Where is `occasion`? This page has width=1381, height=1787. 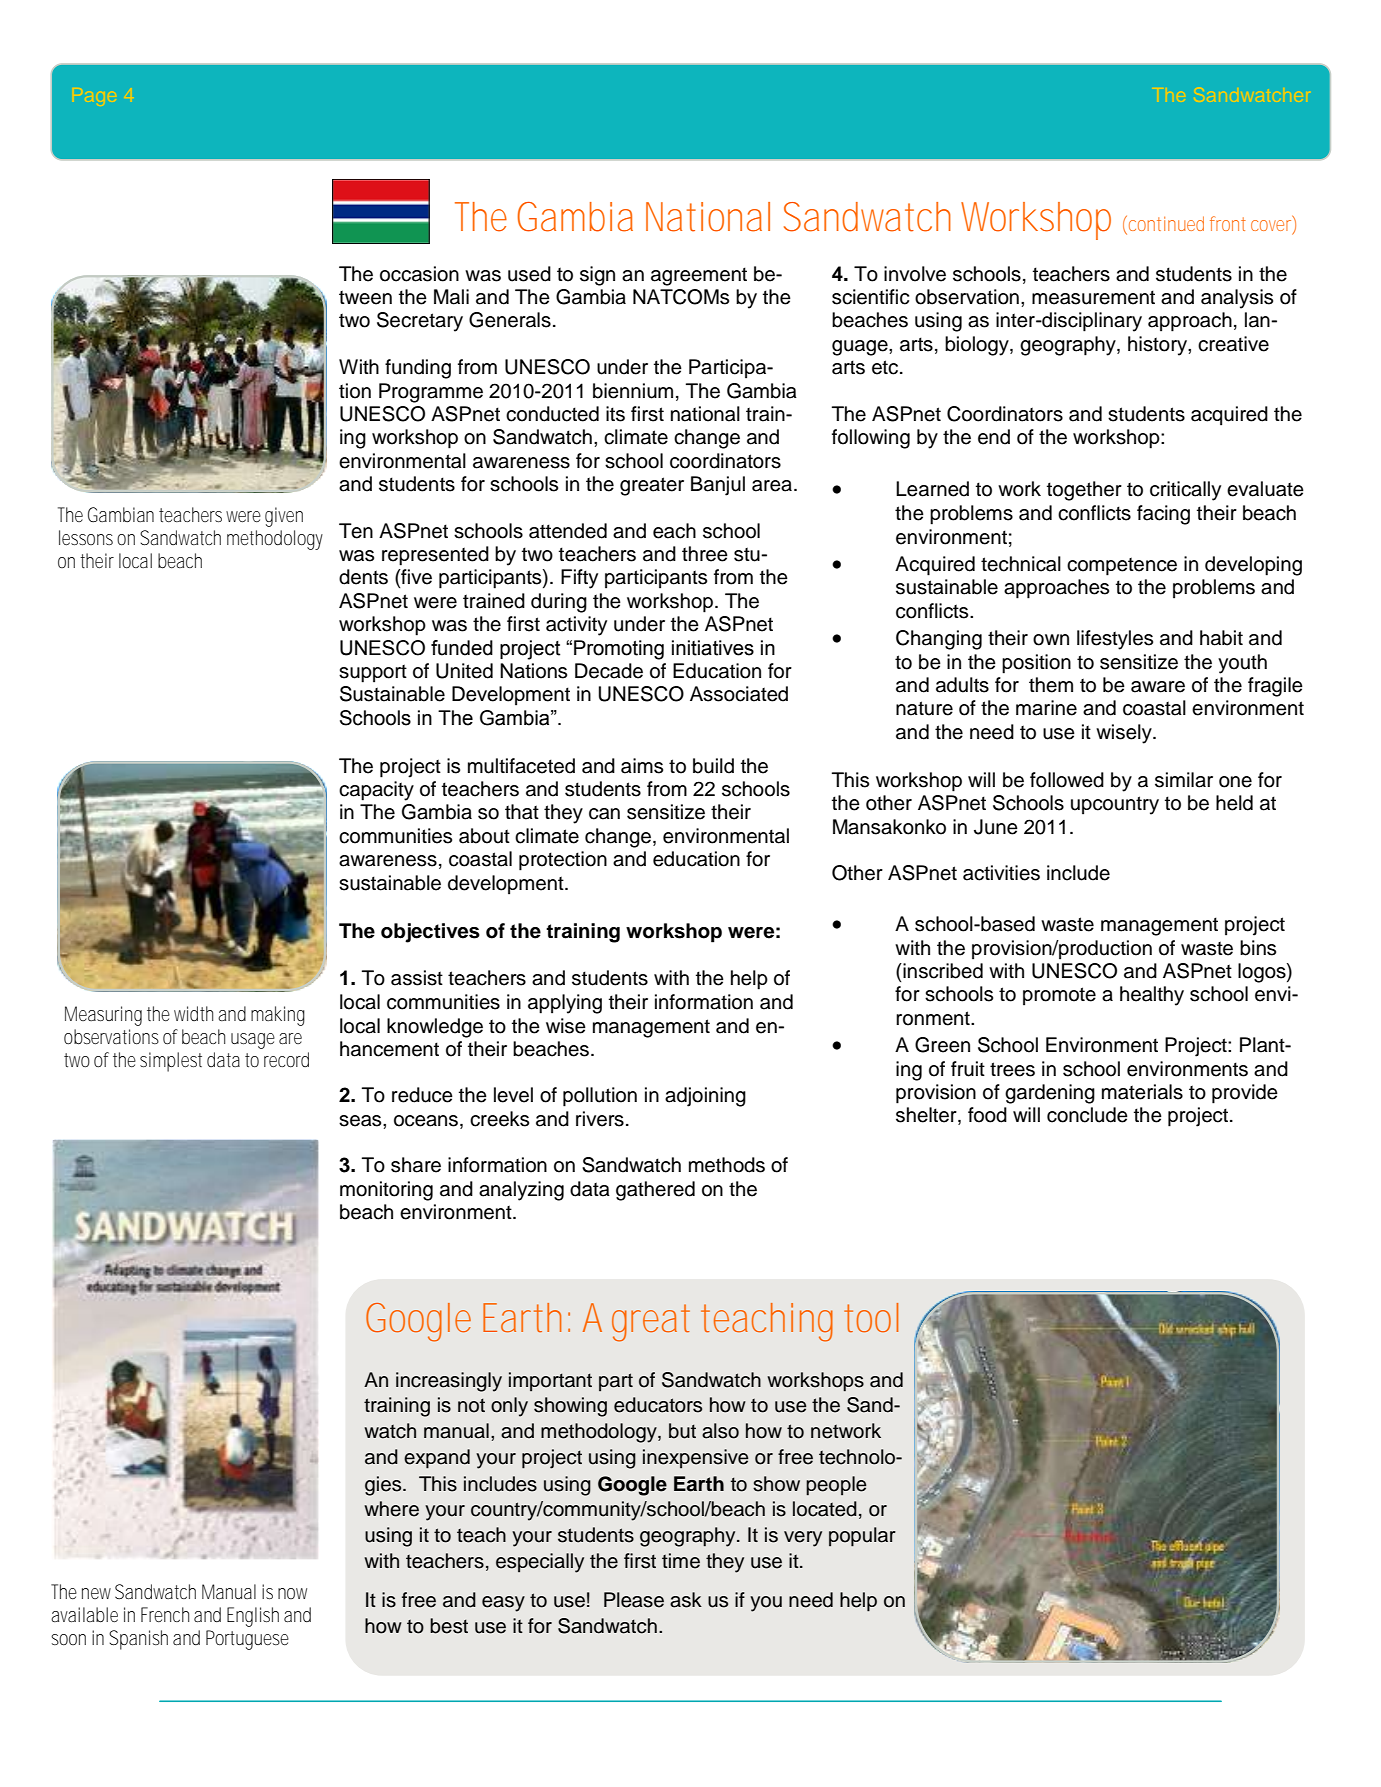 occasion is located at coordinates (419, 274).
